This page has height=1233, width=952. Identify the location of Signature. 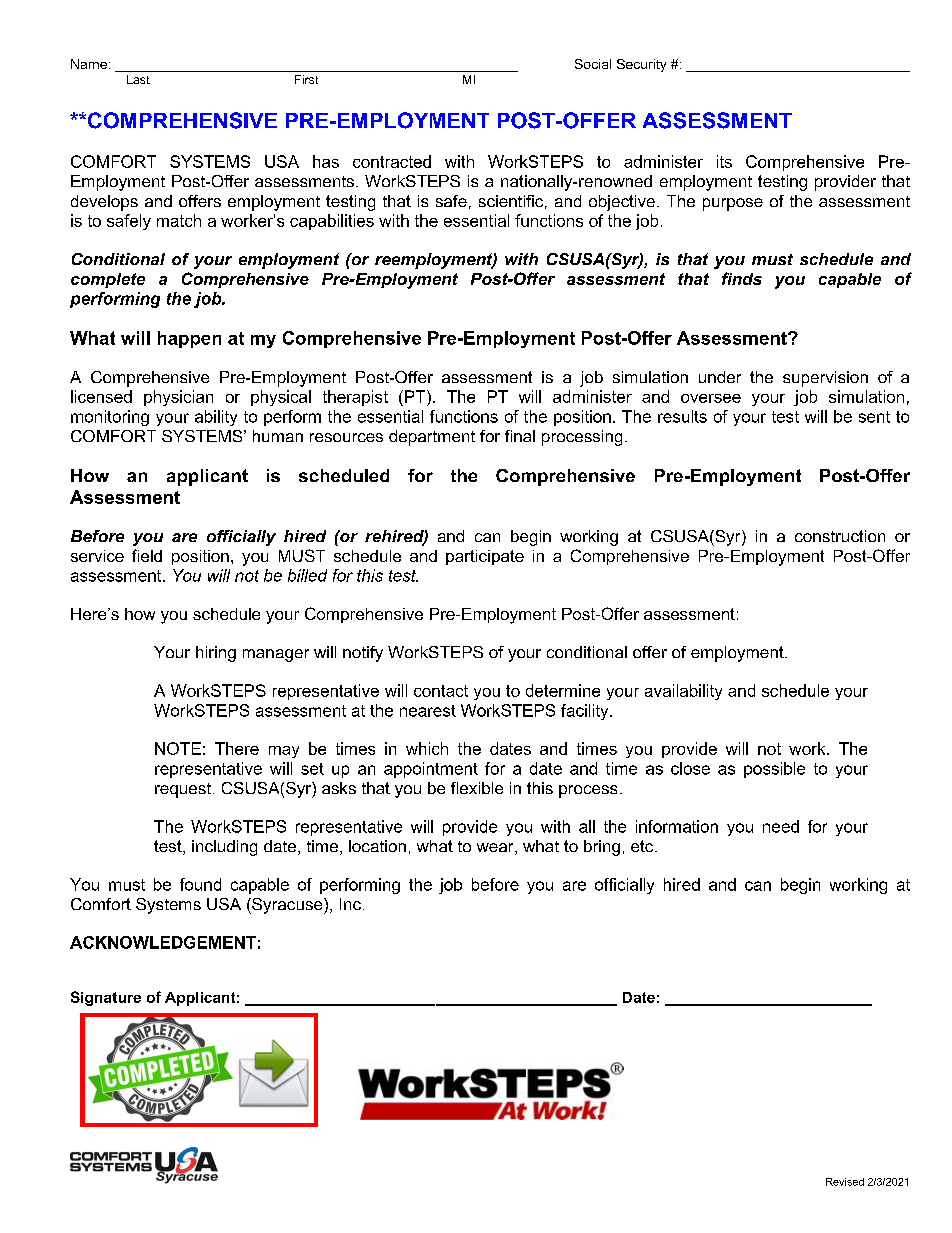
(106, 998).
